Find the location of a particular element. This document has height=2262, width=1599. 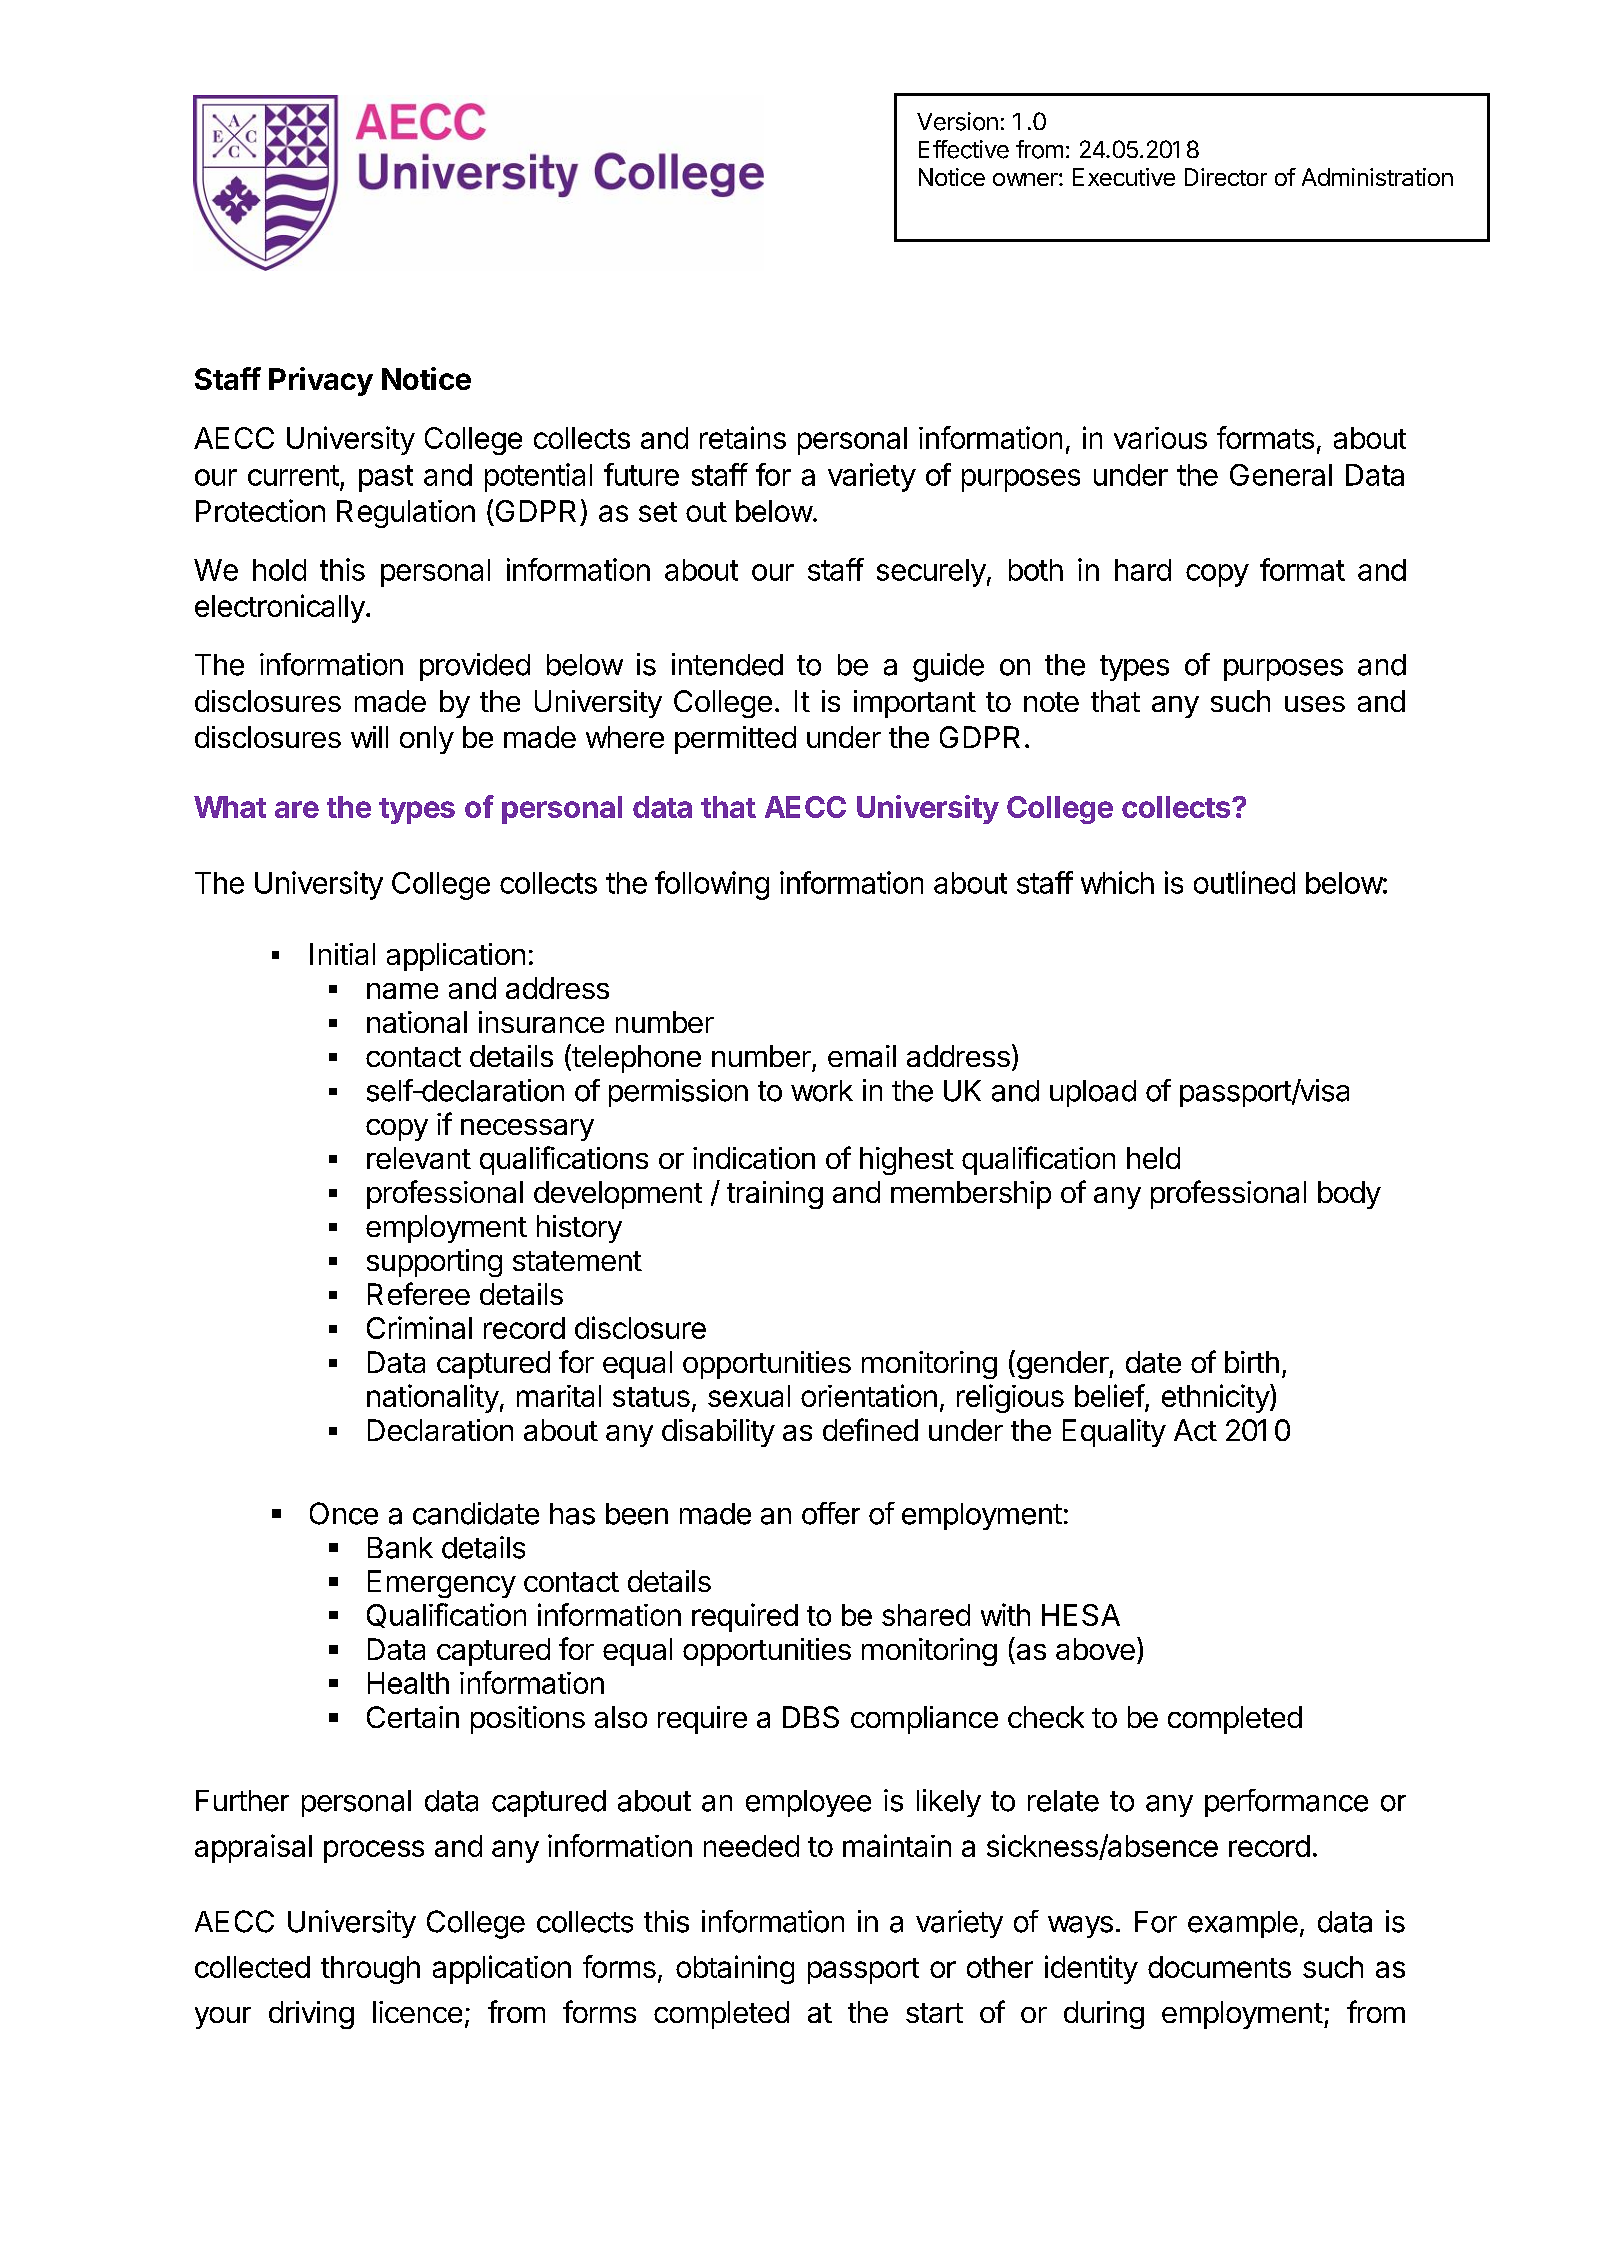

obtaining is located at coordinates (735, 1969).
